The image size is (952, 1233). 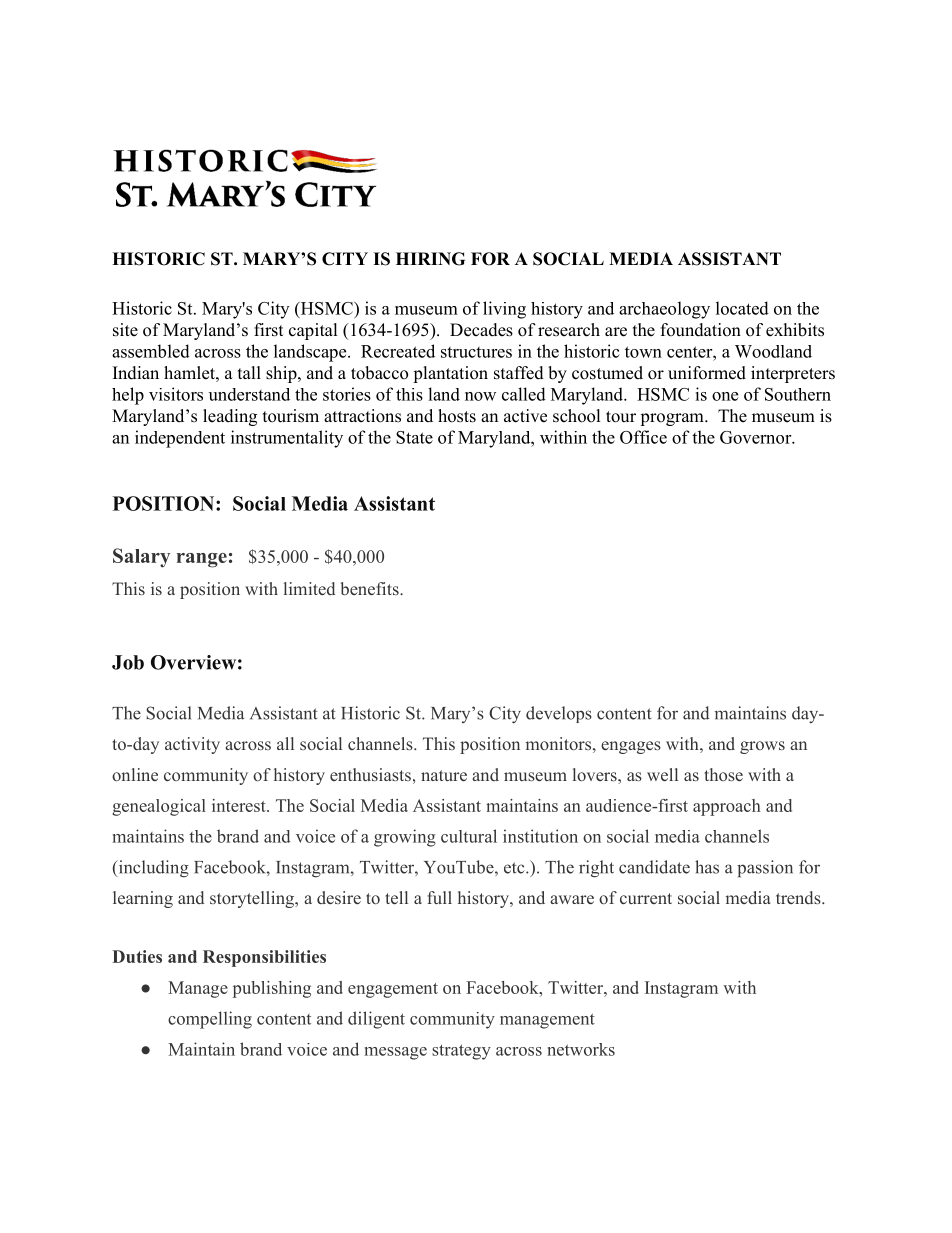 What do you see at coordinates (240, 805) in the image?
I see `interest` at bounding box center [240, 805].
